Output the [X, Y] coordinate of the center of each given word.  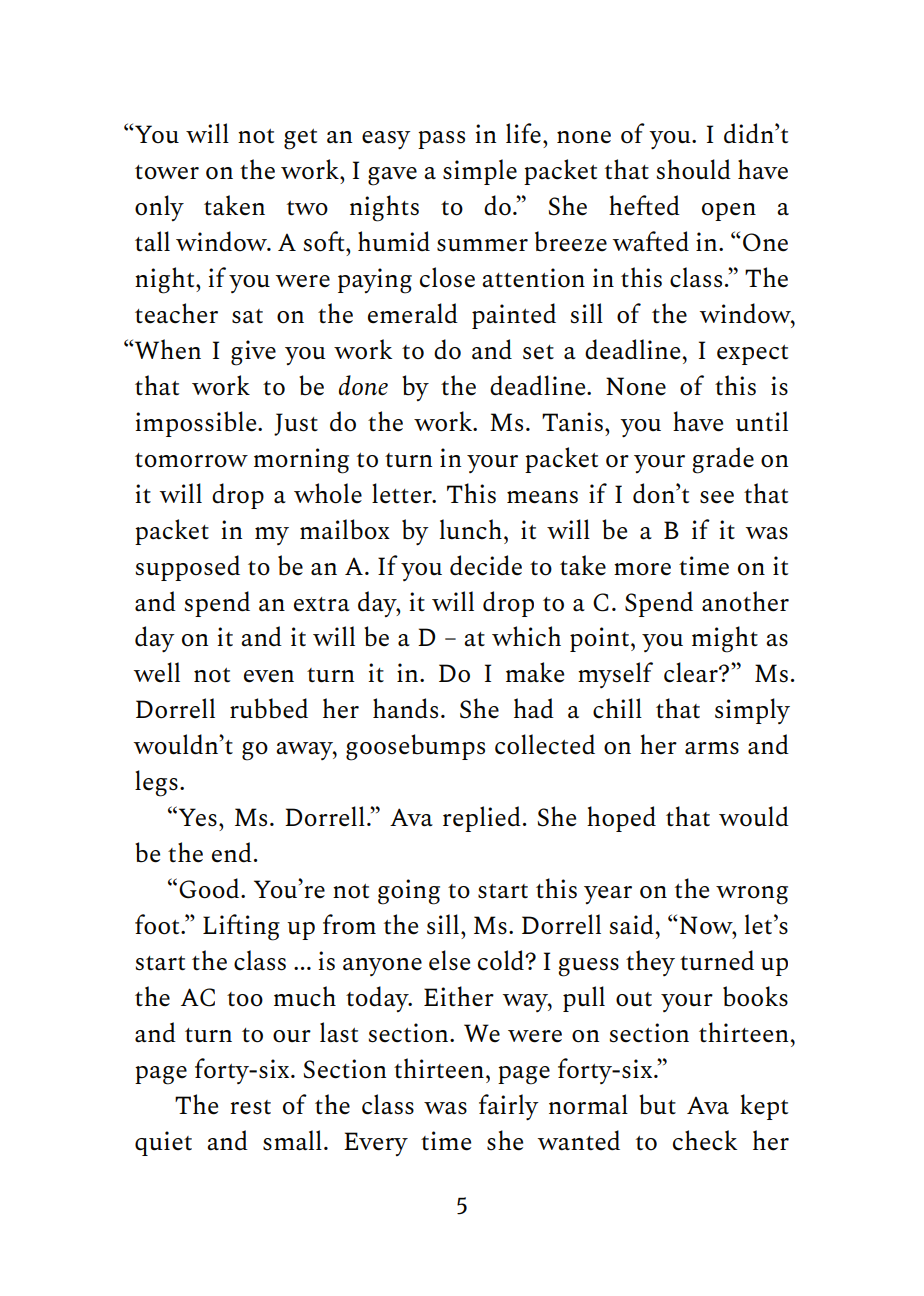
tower [167, 172]
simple [480, 172]
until [762, 421]
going [409, 892]
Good [210, 888]
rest [250, 1107]
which [526, 636]
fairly [509, 1107]
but [657, 1104]
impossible [197, 424]
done [363, 385]
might [725, 639]
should [694, 169]
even [269, 676]
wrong [752, 895]
